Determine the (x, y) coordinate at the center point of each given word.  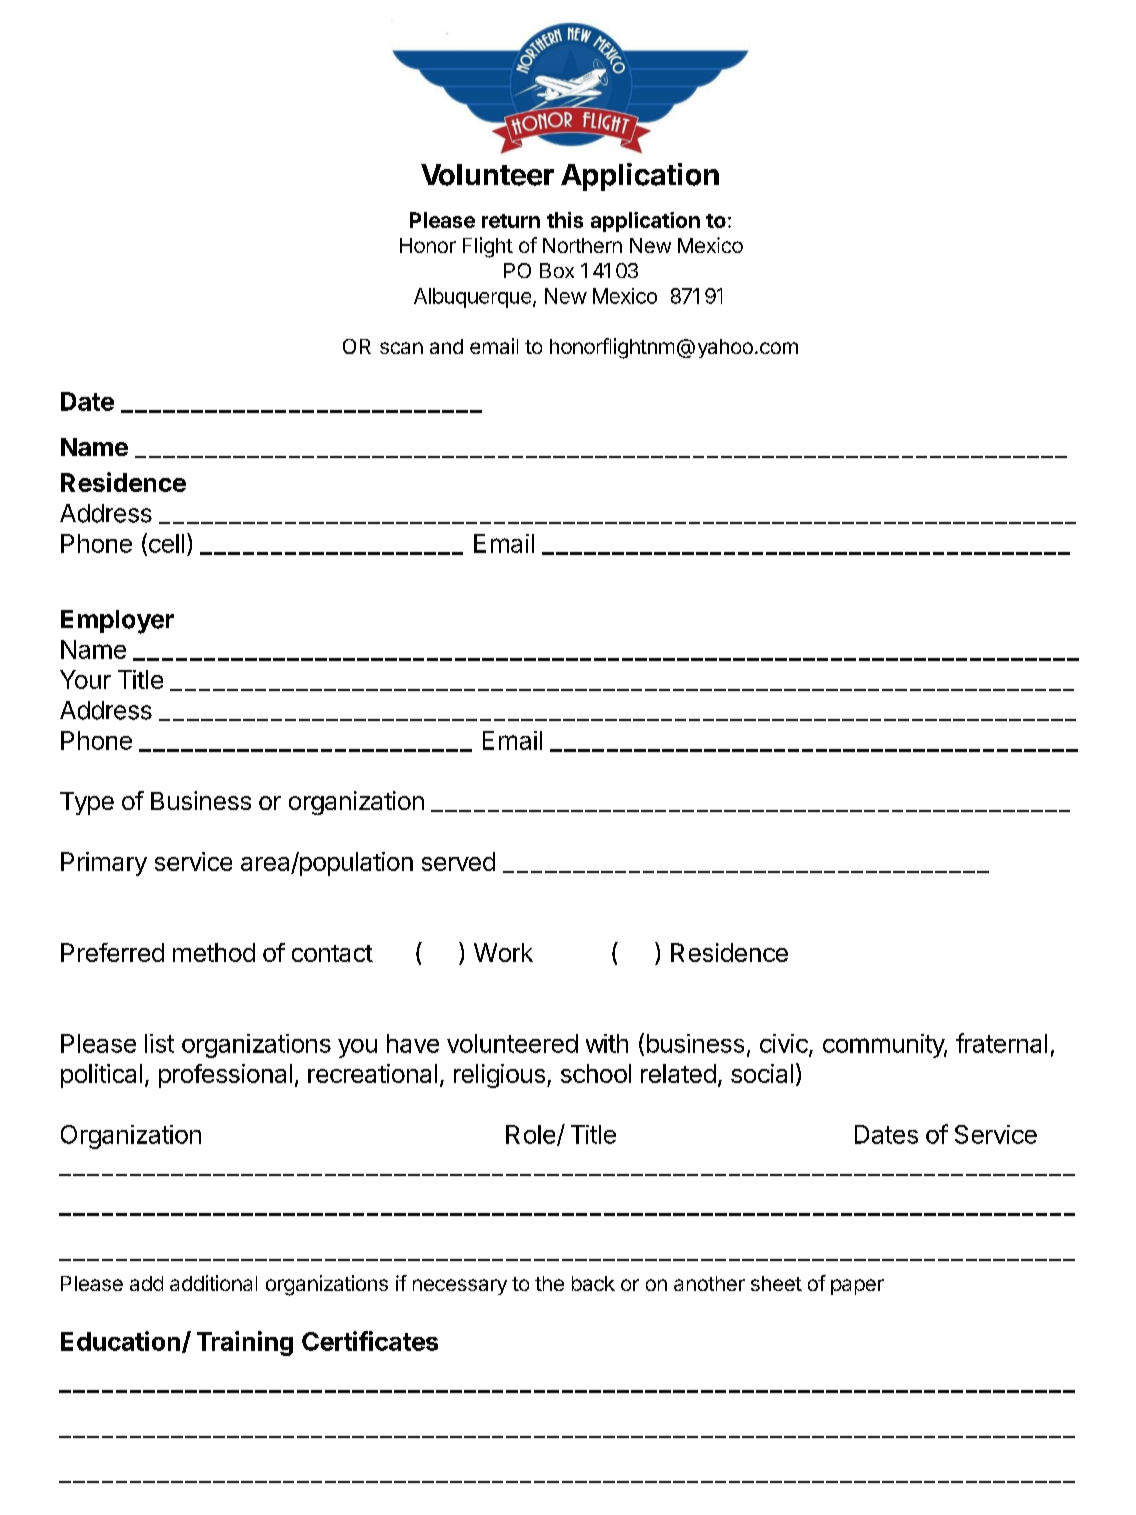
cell (165, 544)
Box (557, 270)
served (458, 861)
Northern (582, 245)
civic (785, 1044)
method (214, 952)
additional (213, 1283)
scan (401, 348)
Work (503, 952)
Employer (117, 622)
